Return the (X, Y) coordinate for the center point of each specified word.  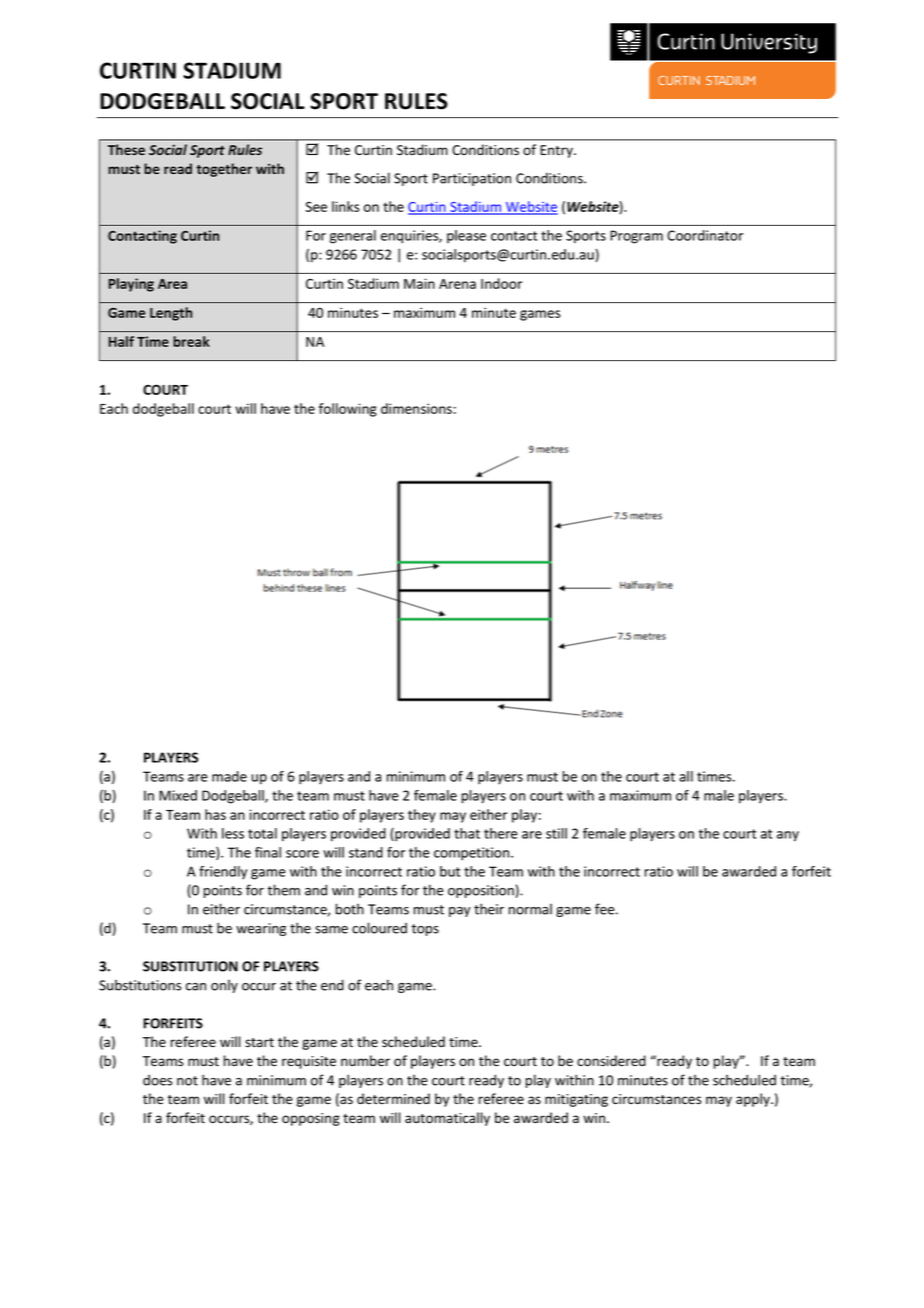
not (187, 1081)
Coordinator (705, 235)
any (788, 836)
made (229, 776)
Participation (472, 179)
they (422, 816)
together (224, 170)
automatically (447, 1119)
